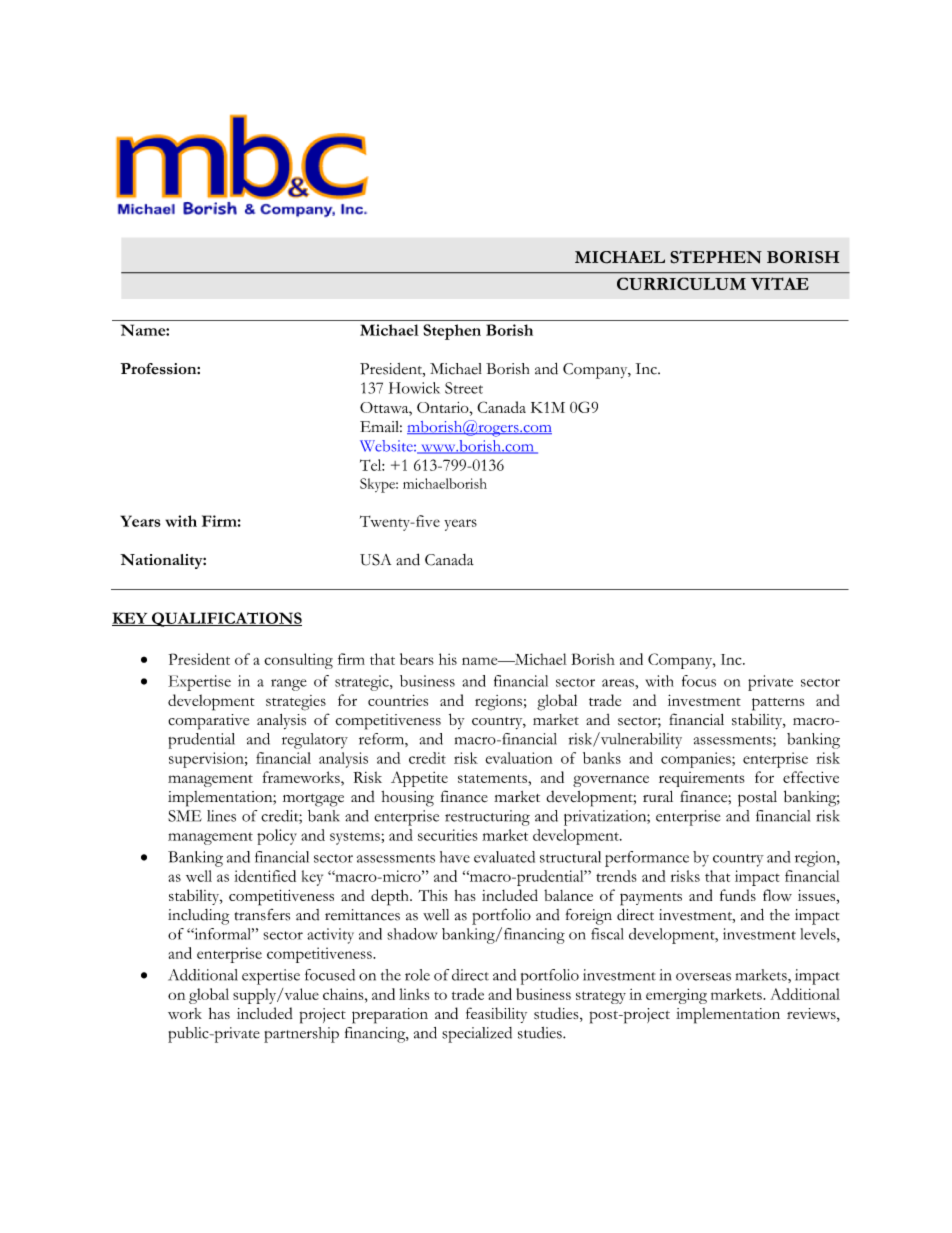 The width and height of the document is (952, 1233). What do you see at coordinates (375, 560) in the document?
I see `USA` at bounding box center [375, 560].
